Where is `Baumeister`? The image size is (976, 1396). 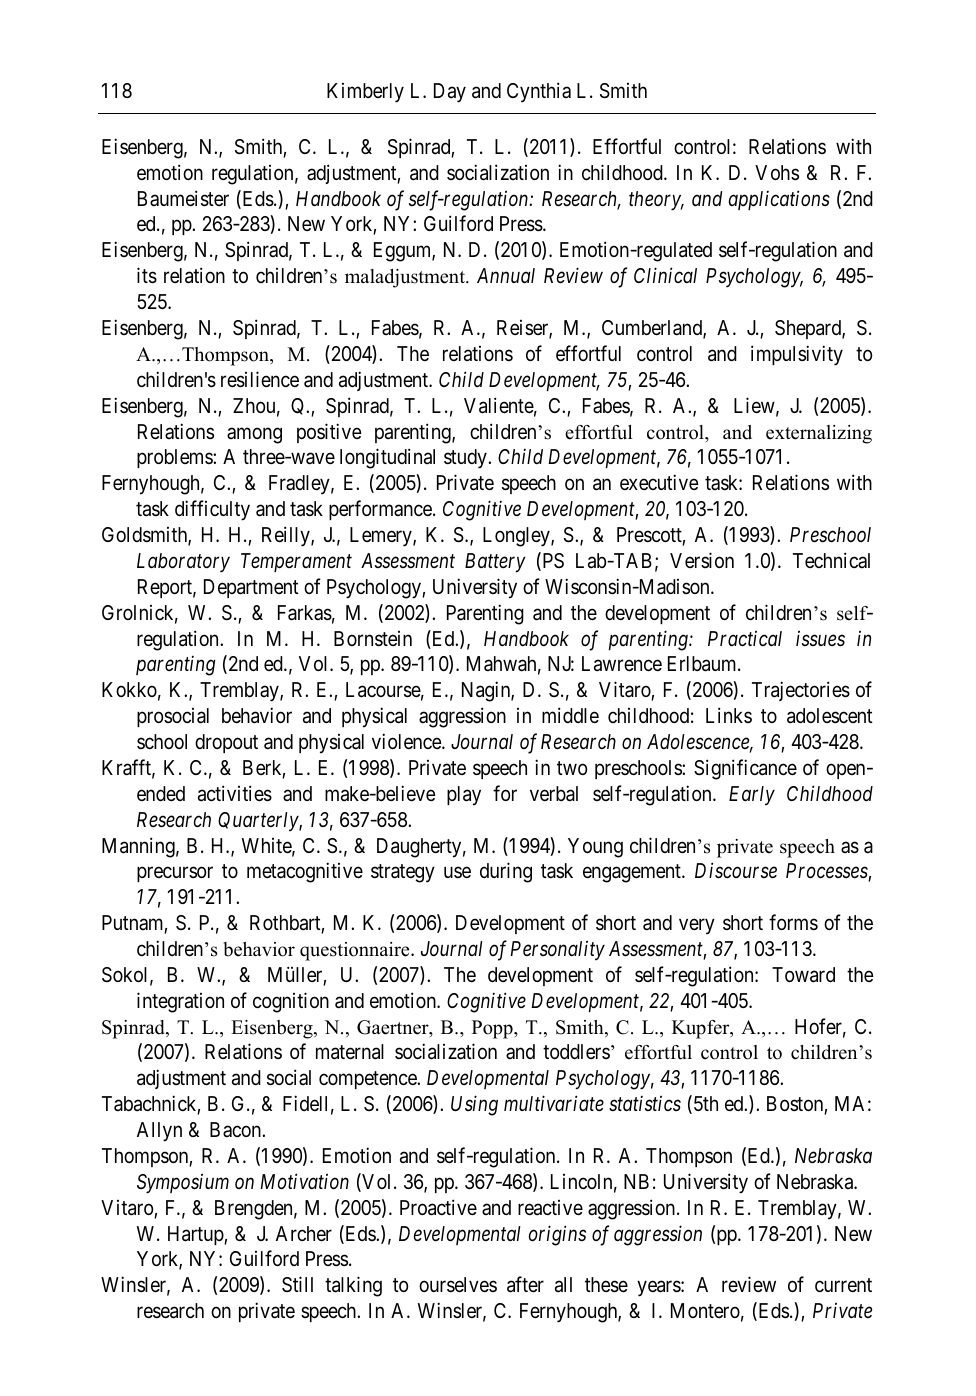 Baumeister is located at coordinates (183, 198).
